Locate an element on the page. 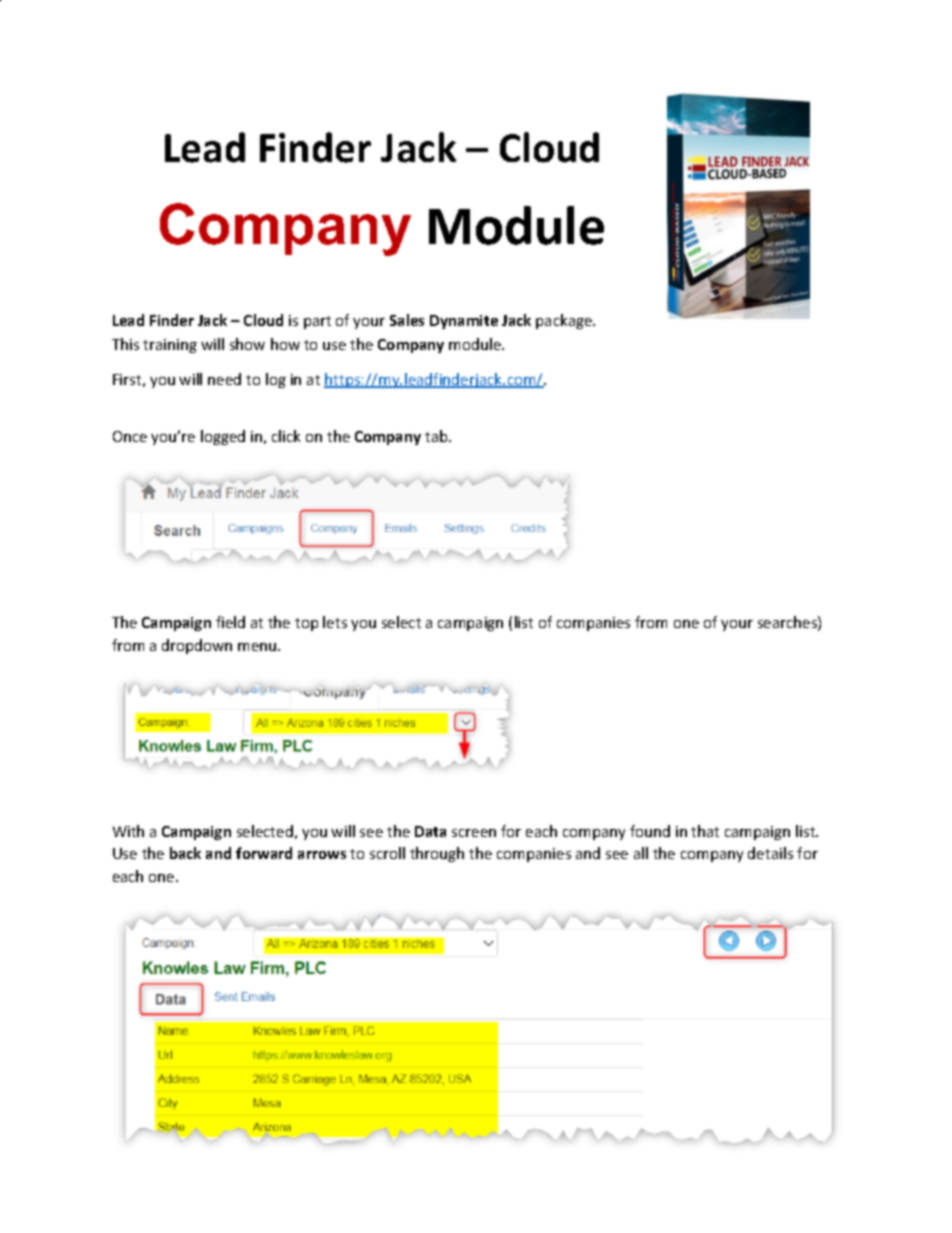 Image resolution: width=952 pixels, height=1233 pixels. package is located at coordinates (565, 321).
